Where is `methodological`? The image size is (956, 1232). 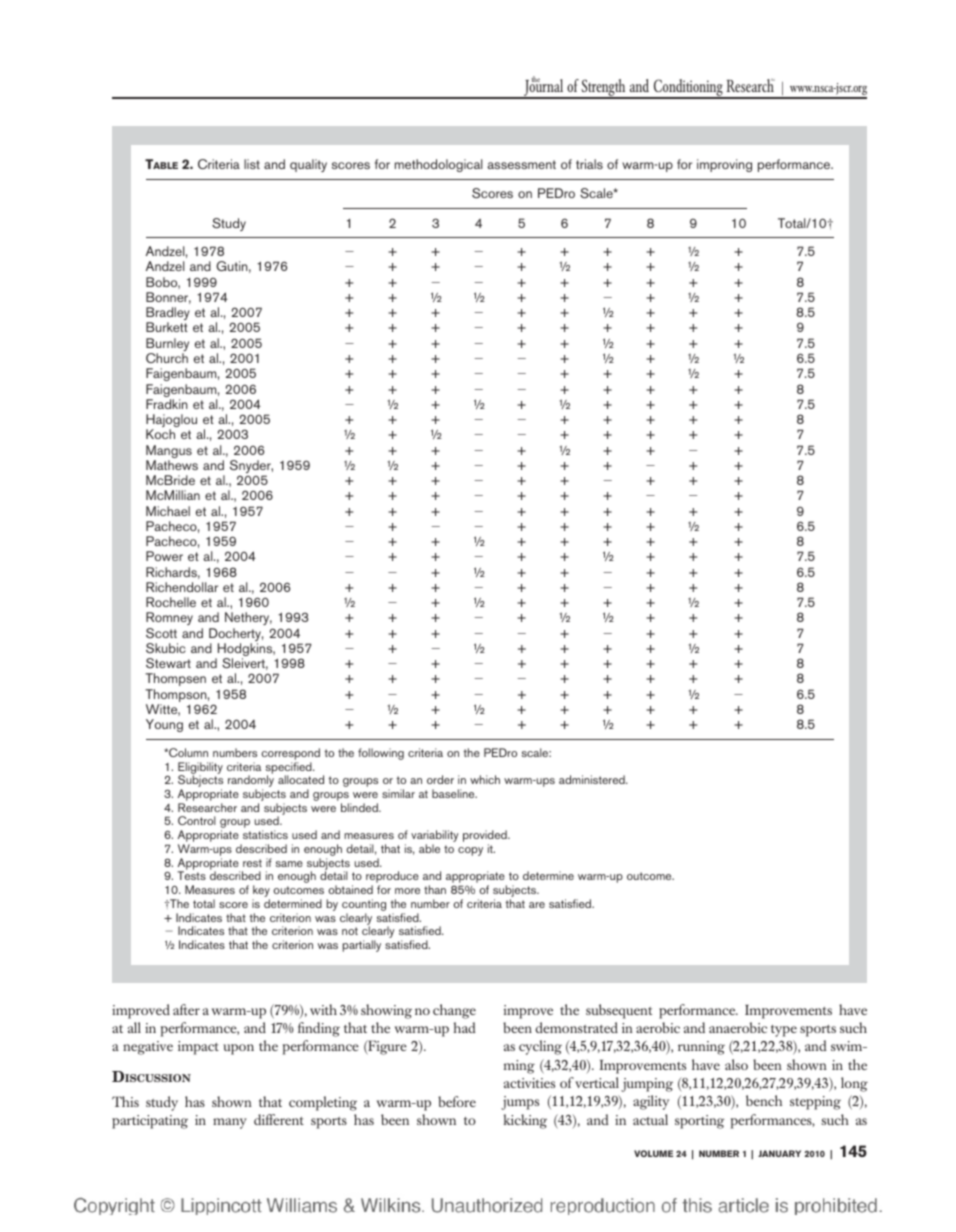 methodological is located at coordinates (438, 165).
